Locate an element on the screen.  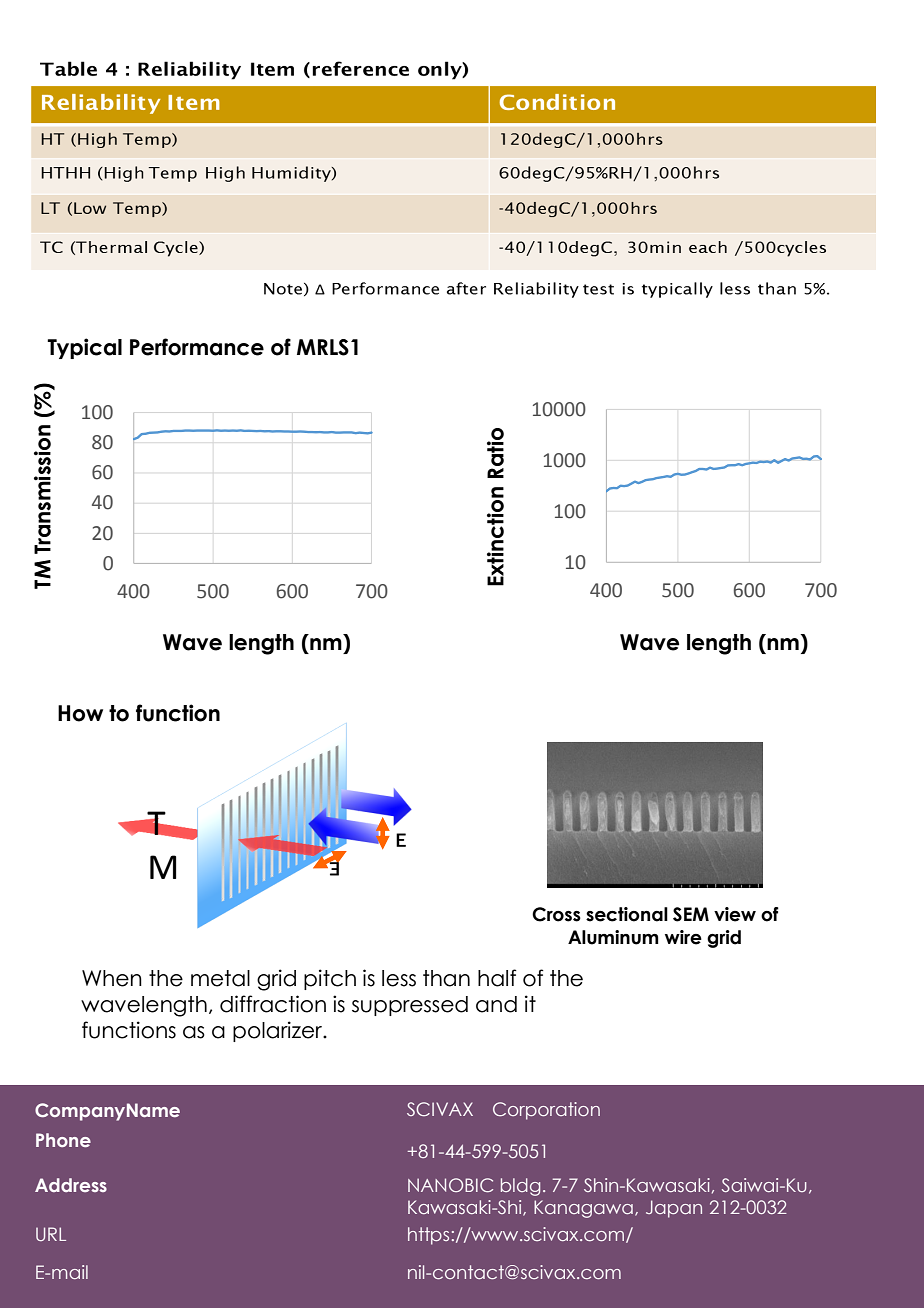
sectional is located at coordinates (627, 914).
